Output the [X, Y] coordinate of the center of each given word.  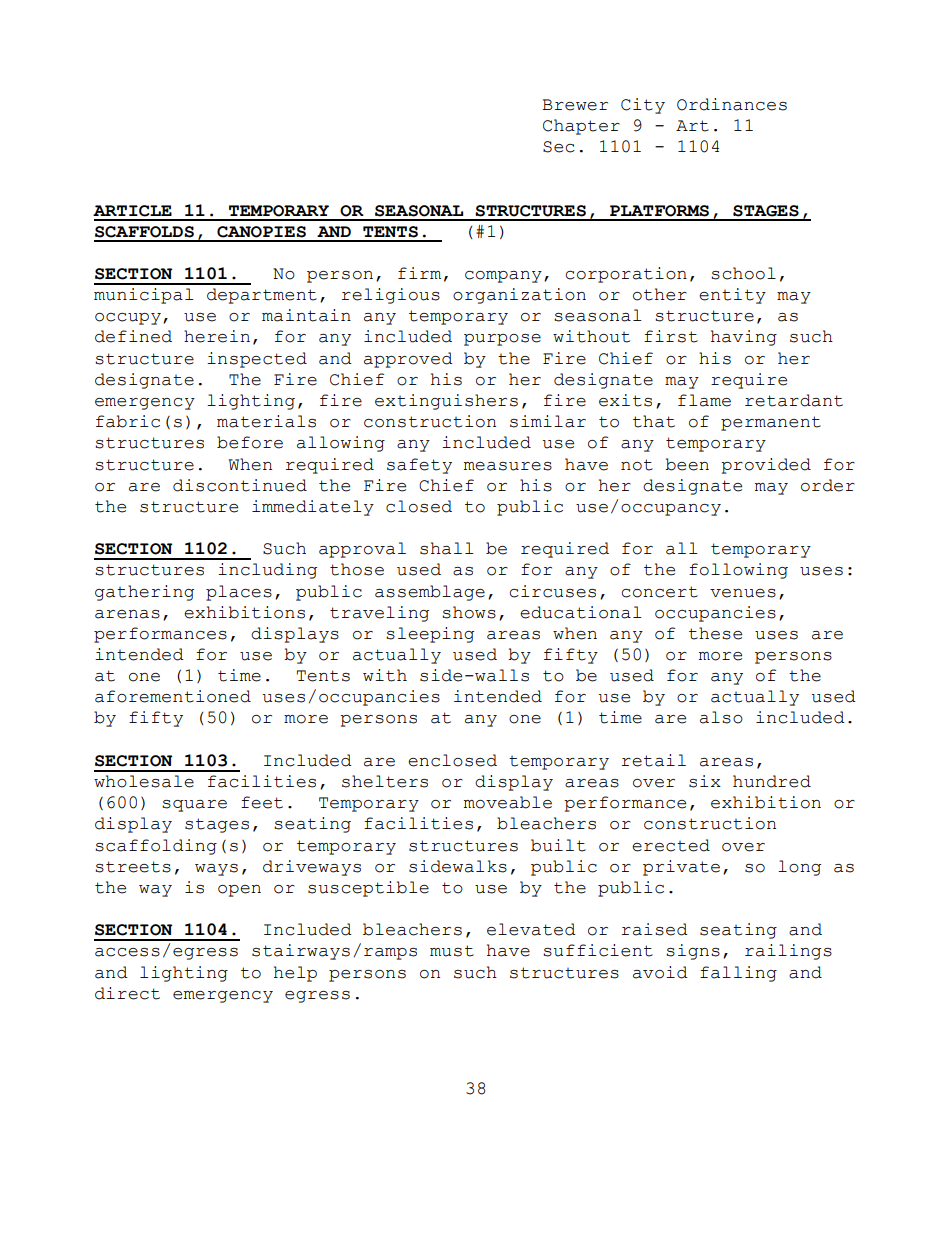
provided [766, 466]
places [239, 593]
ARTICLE [132, 211]
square [194, 806]
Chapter [581, 127]
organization [519, 296]
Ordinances [732, 104]
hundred [772, 781]
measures [508, 466]
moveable [508, 802]
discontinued [240, 485]
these [715, 633]
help [295, 974]
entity [732, 296]
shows [469, 612]
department [262, 296]
